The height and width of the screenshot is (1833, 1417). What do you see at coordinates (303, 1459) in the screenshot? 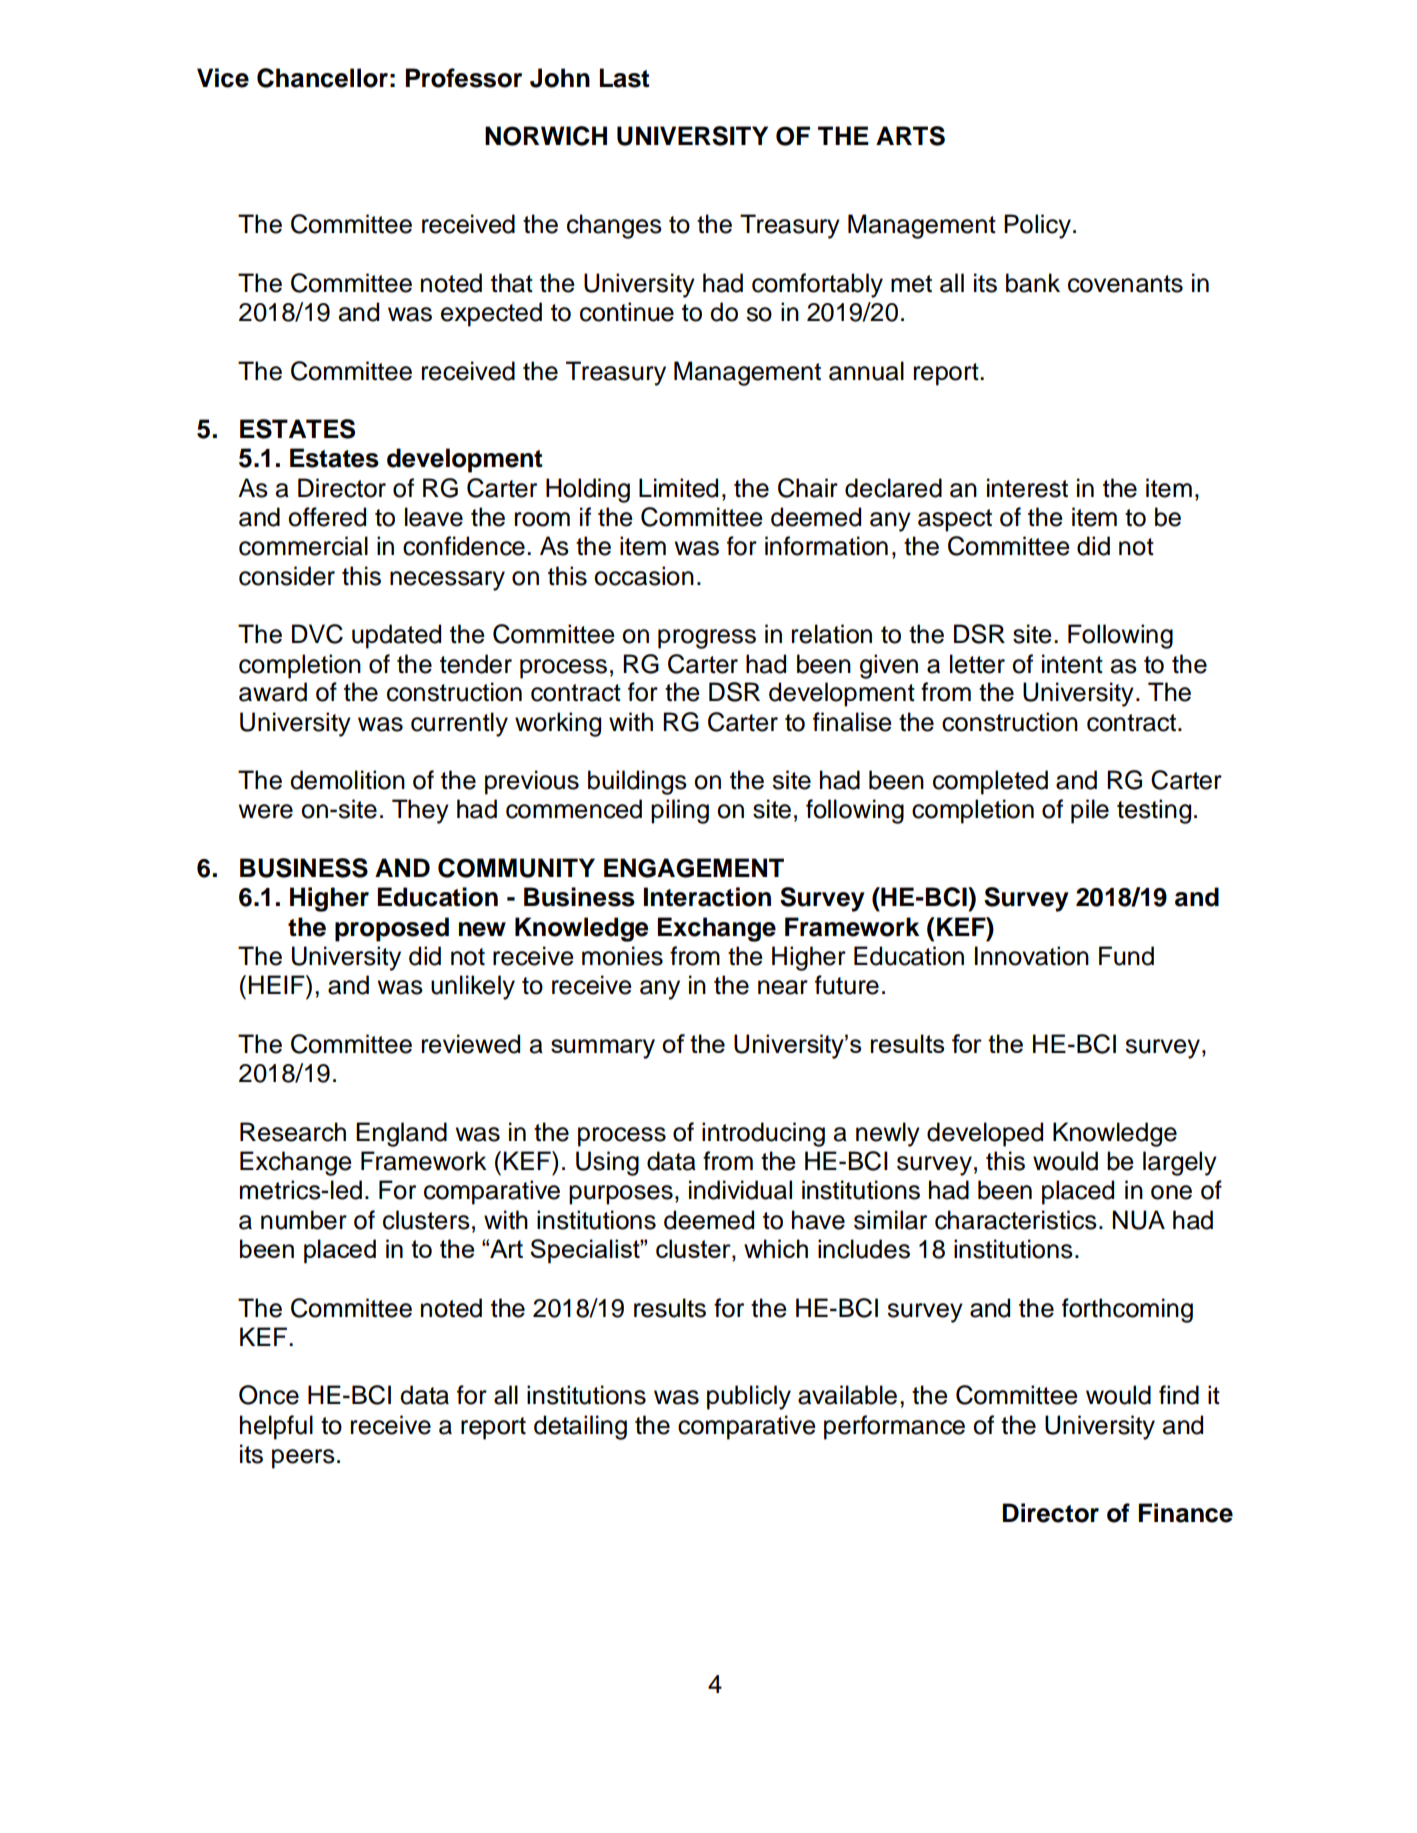
I see `peers` at bounding box center [303, 1459].
